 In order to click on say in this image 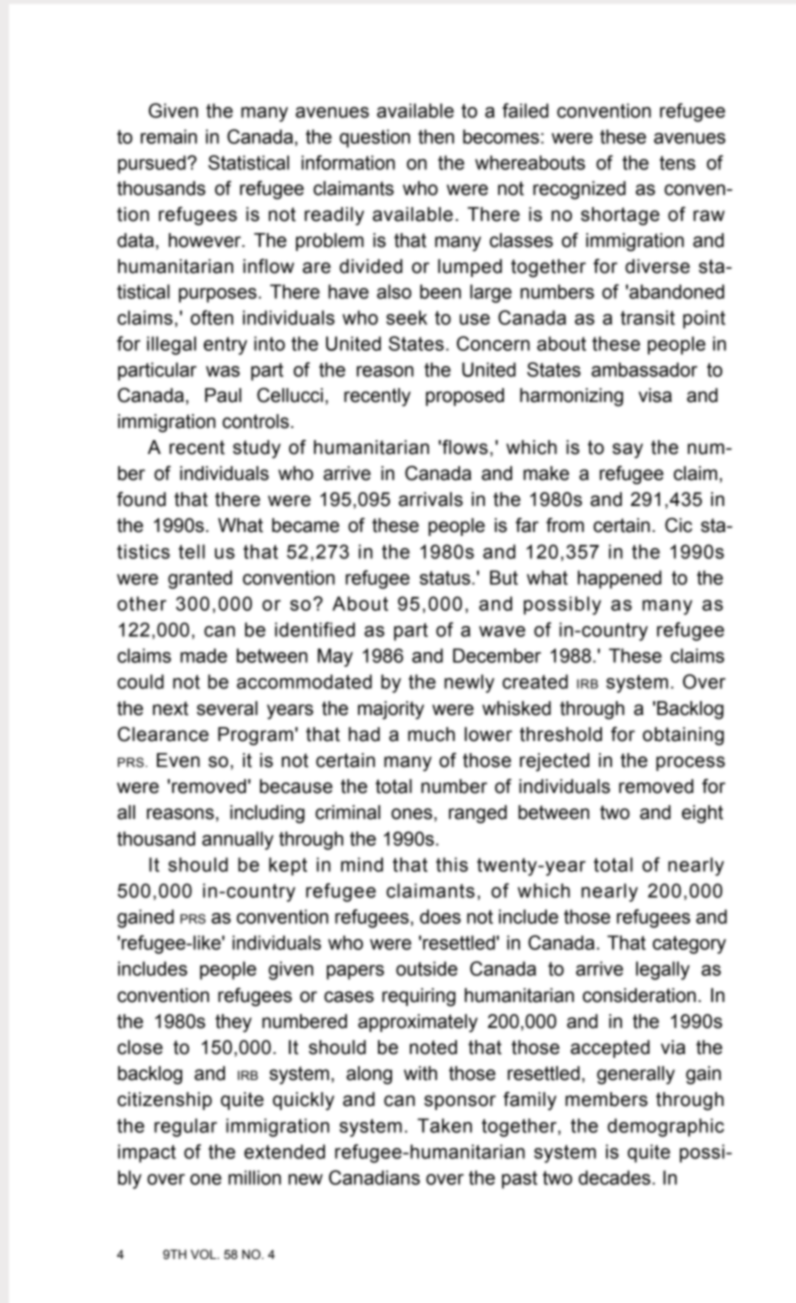, I will do `click(627, 451)`.
